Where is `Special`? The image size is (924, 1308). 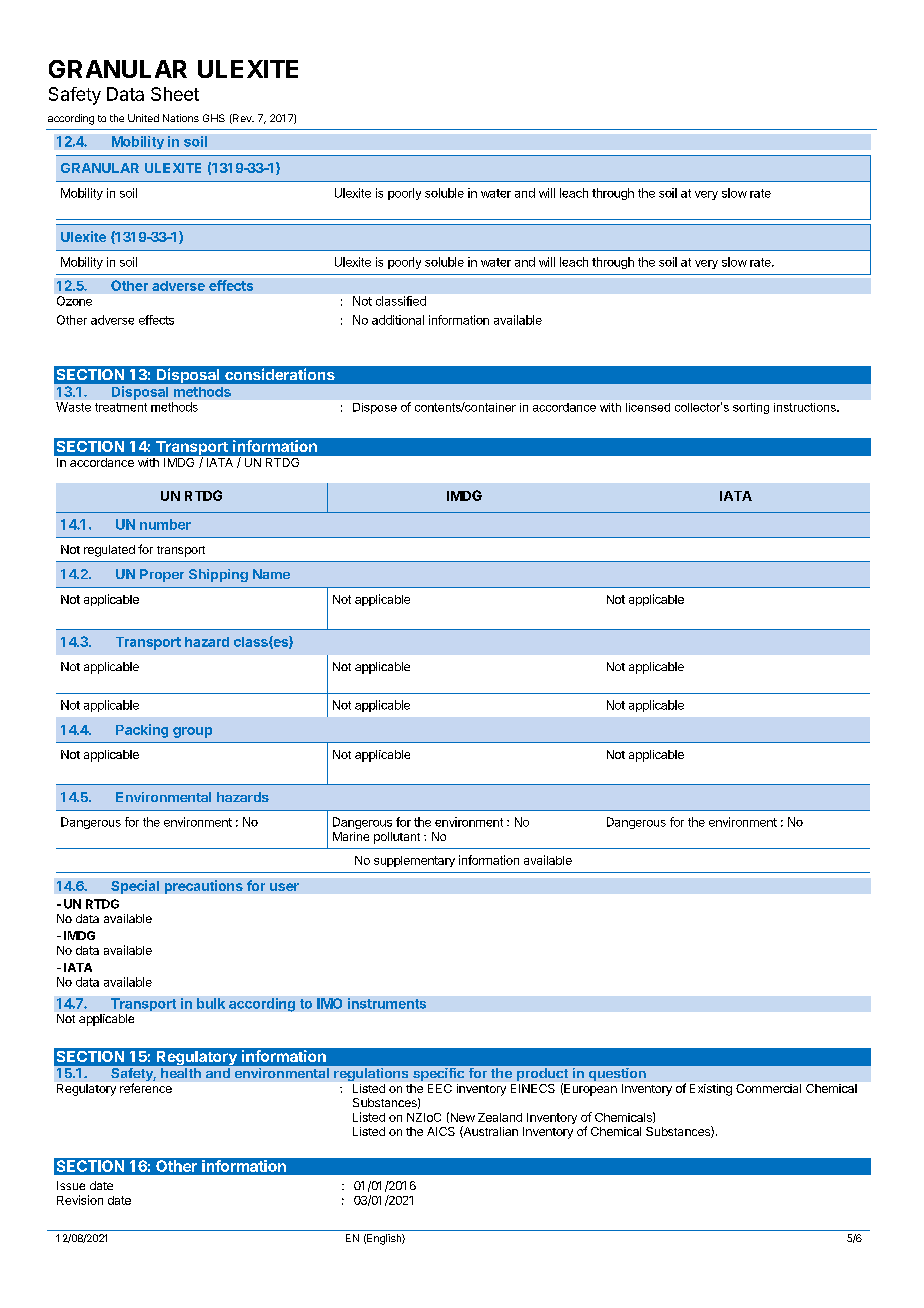 Special is located at coordinates (135, 887).
